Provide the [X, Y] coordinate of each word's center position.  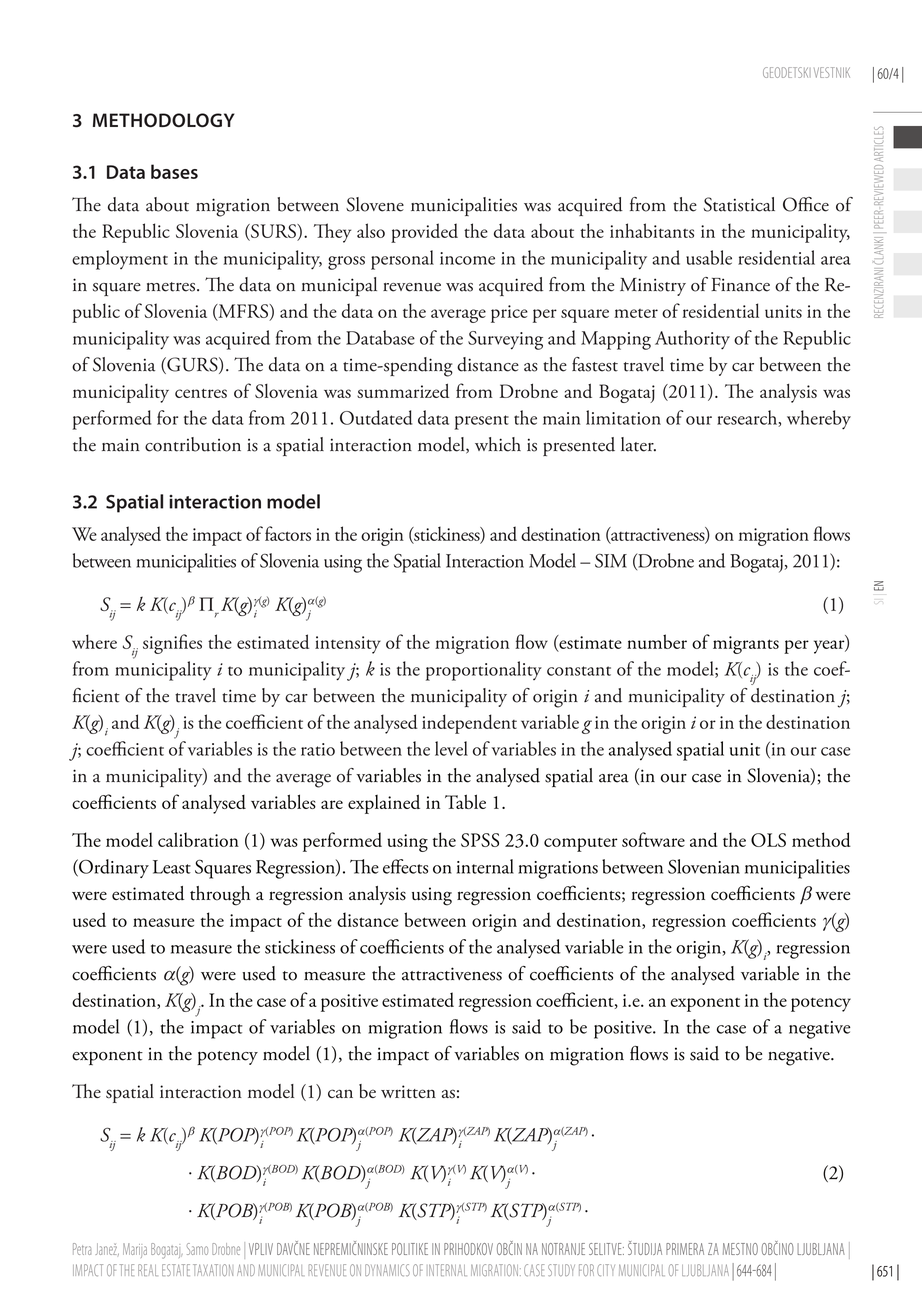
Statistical [739, 204]
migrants [746, 645]
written [408, 1091]
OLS [768, 840]
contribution [193, 444]
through [220, 896]
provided [424, 233]
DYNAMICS [387, 1270]
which [498, 444]
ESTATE [176, 1270]
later [638, 444]
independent [469, 724]
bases [174, 171]
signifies [172, 644]
